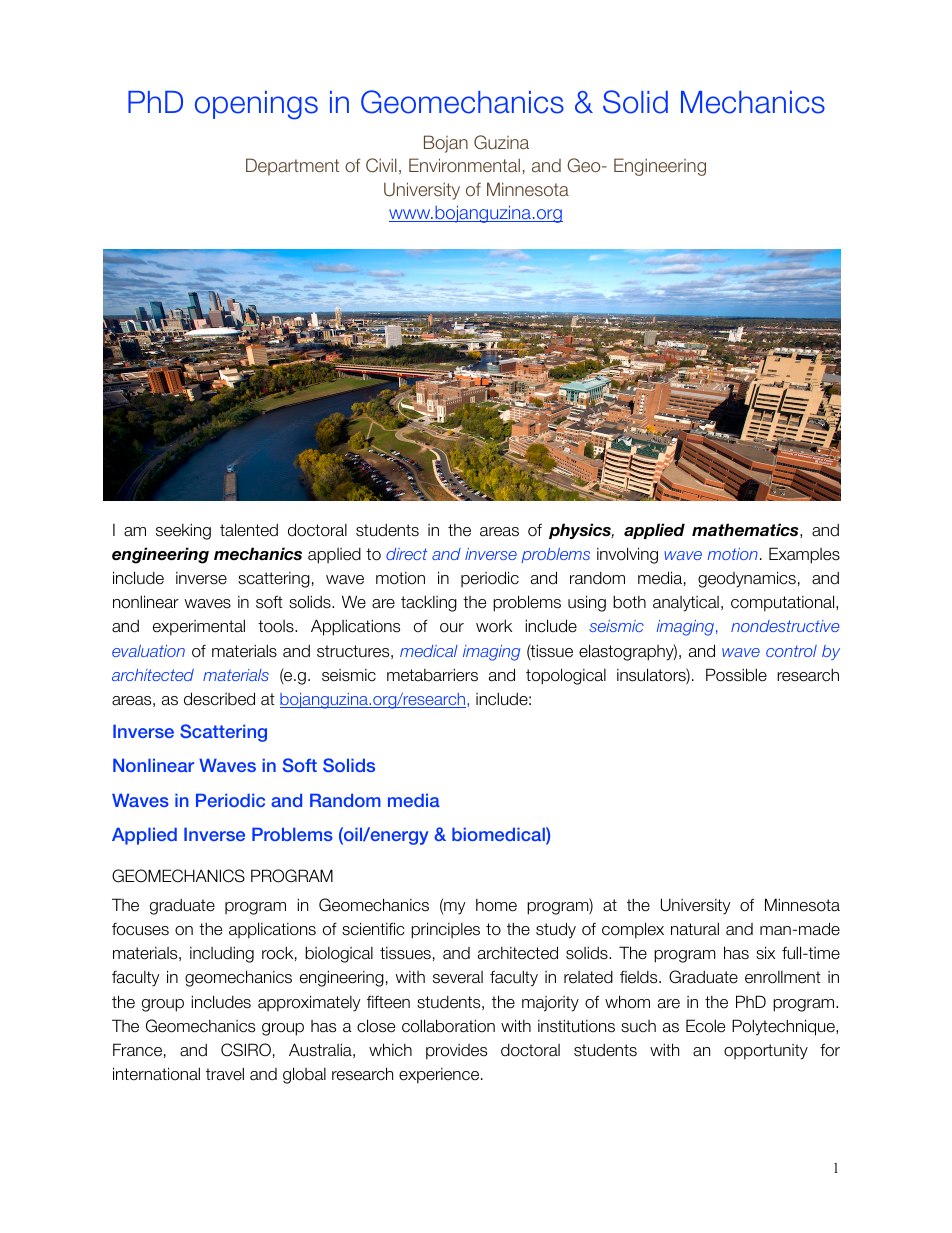 The image size is (952, 1233). Describe the element at coordinates (766, 1052) in the screenshot. I see `opportunity` at that location.
